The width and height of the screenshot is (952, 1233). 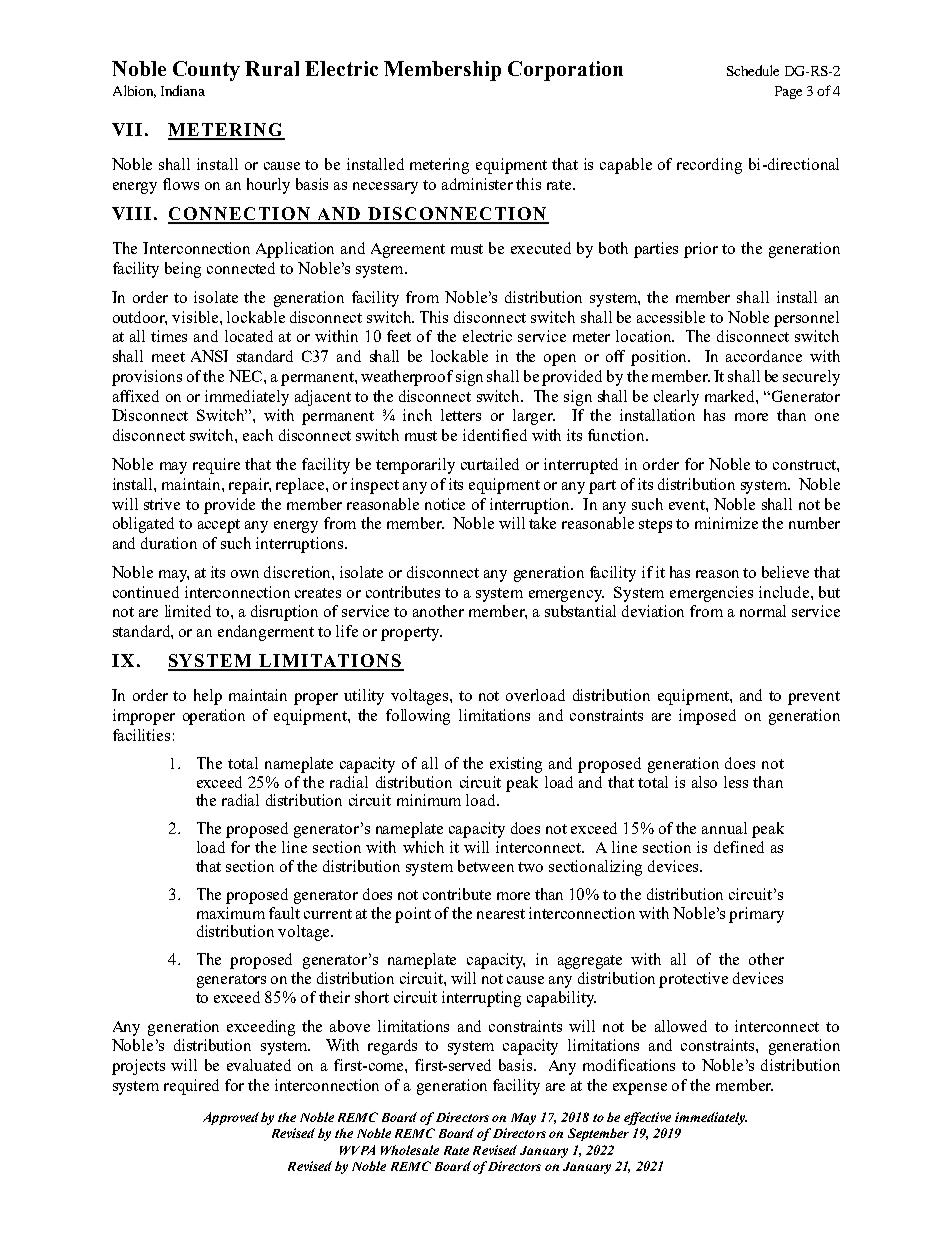 What do you see at coordinates (486, 866) in the screenshot?
I see `between` at bounding box center [486, 866].
